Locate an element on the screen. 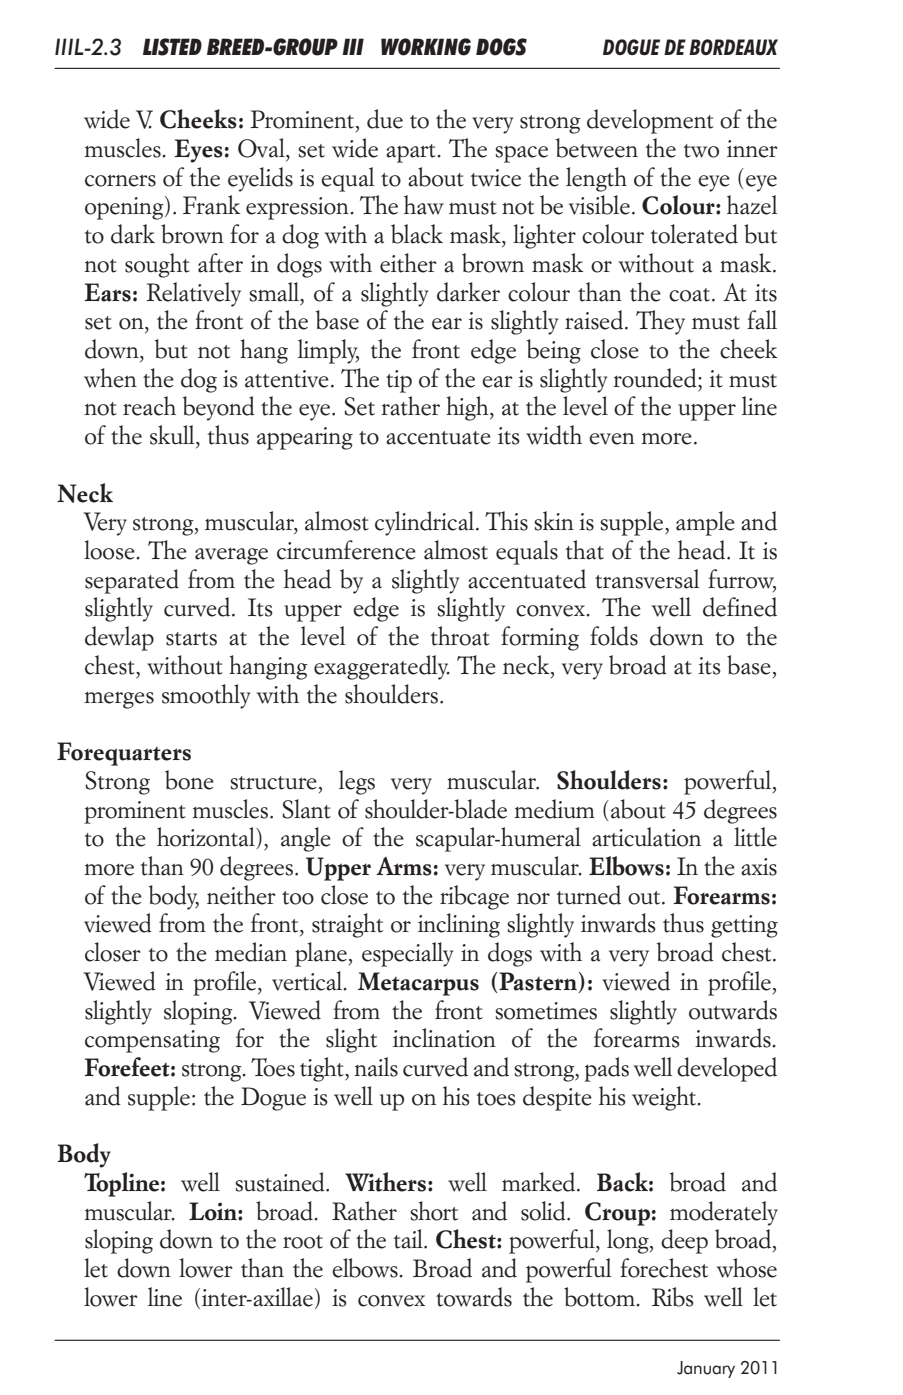 The width and height of the screenshot is (903, 1395). Ribs is located at coordinates (673, 1297).
